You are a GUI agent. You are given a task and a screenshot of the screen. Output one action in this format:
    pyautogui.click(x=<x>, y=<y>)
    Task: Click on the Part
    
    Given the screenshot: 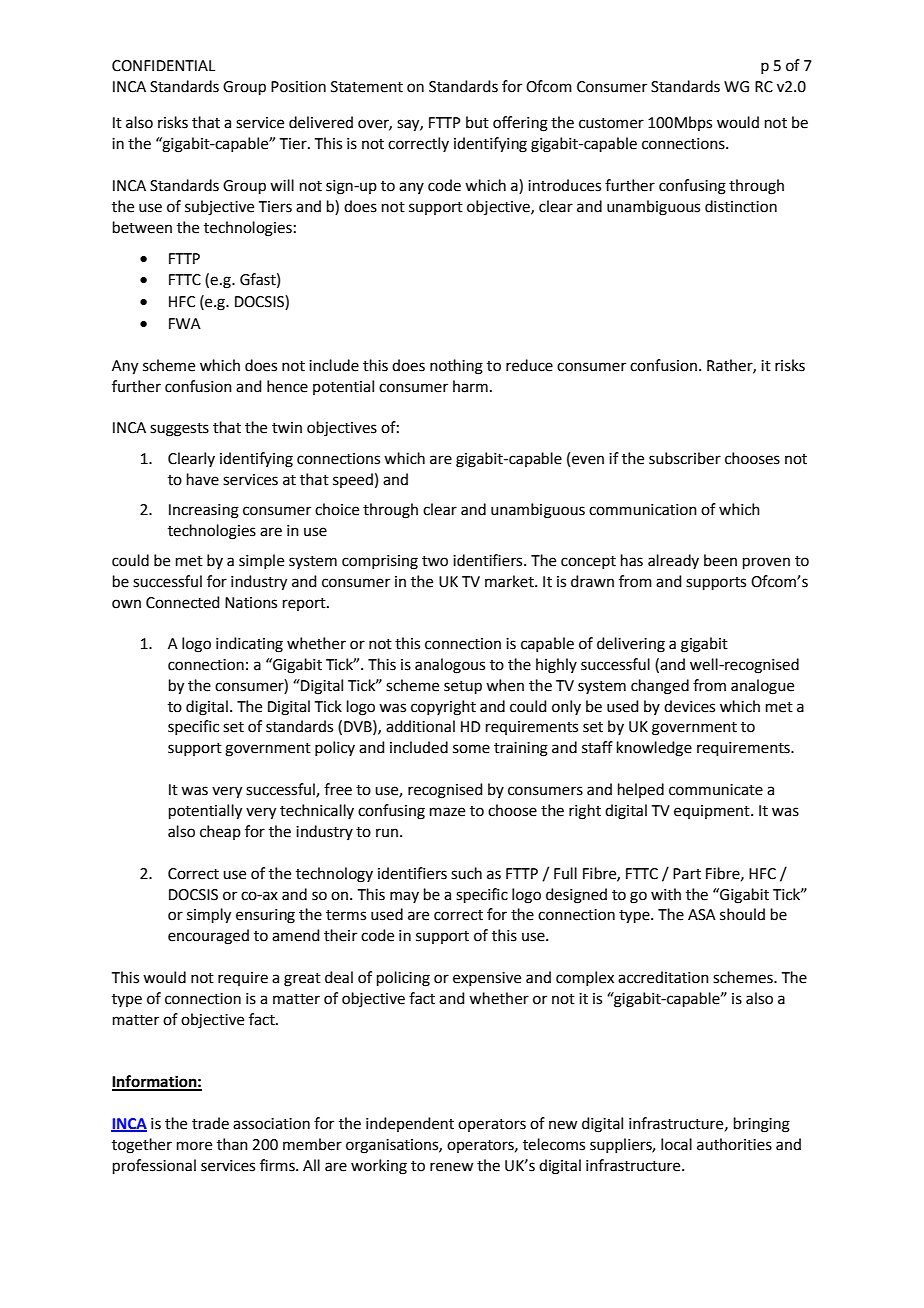 What is the action you would take?
    pyautogui.click(x=687, y=874)
